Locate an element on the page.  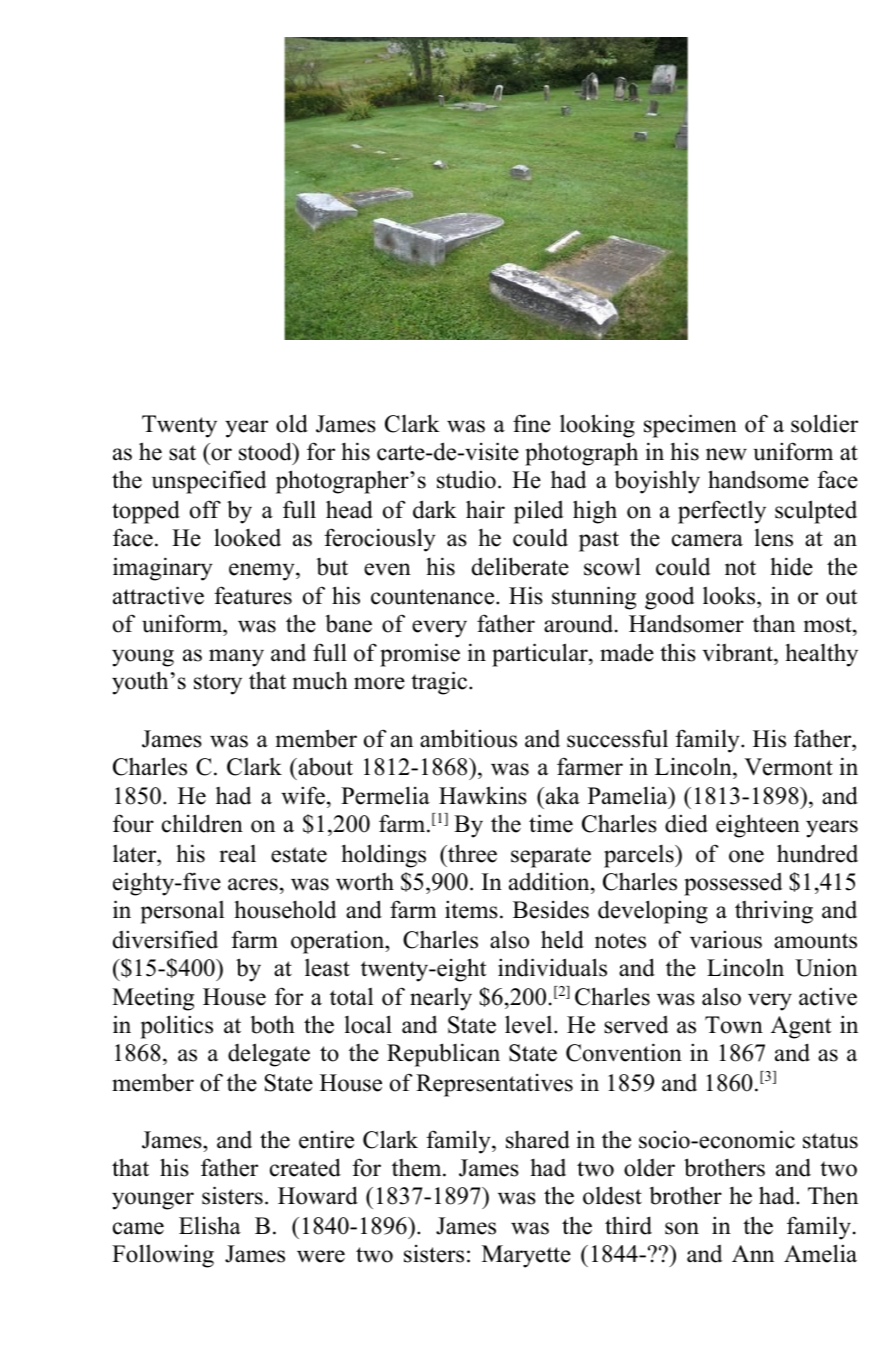
studio is located at coordinates (466, 479).
